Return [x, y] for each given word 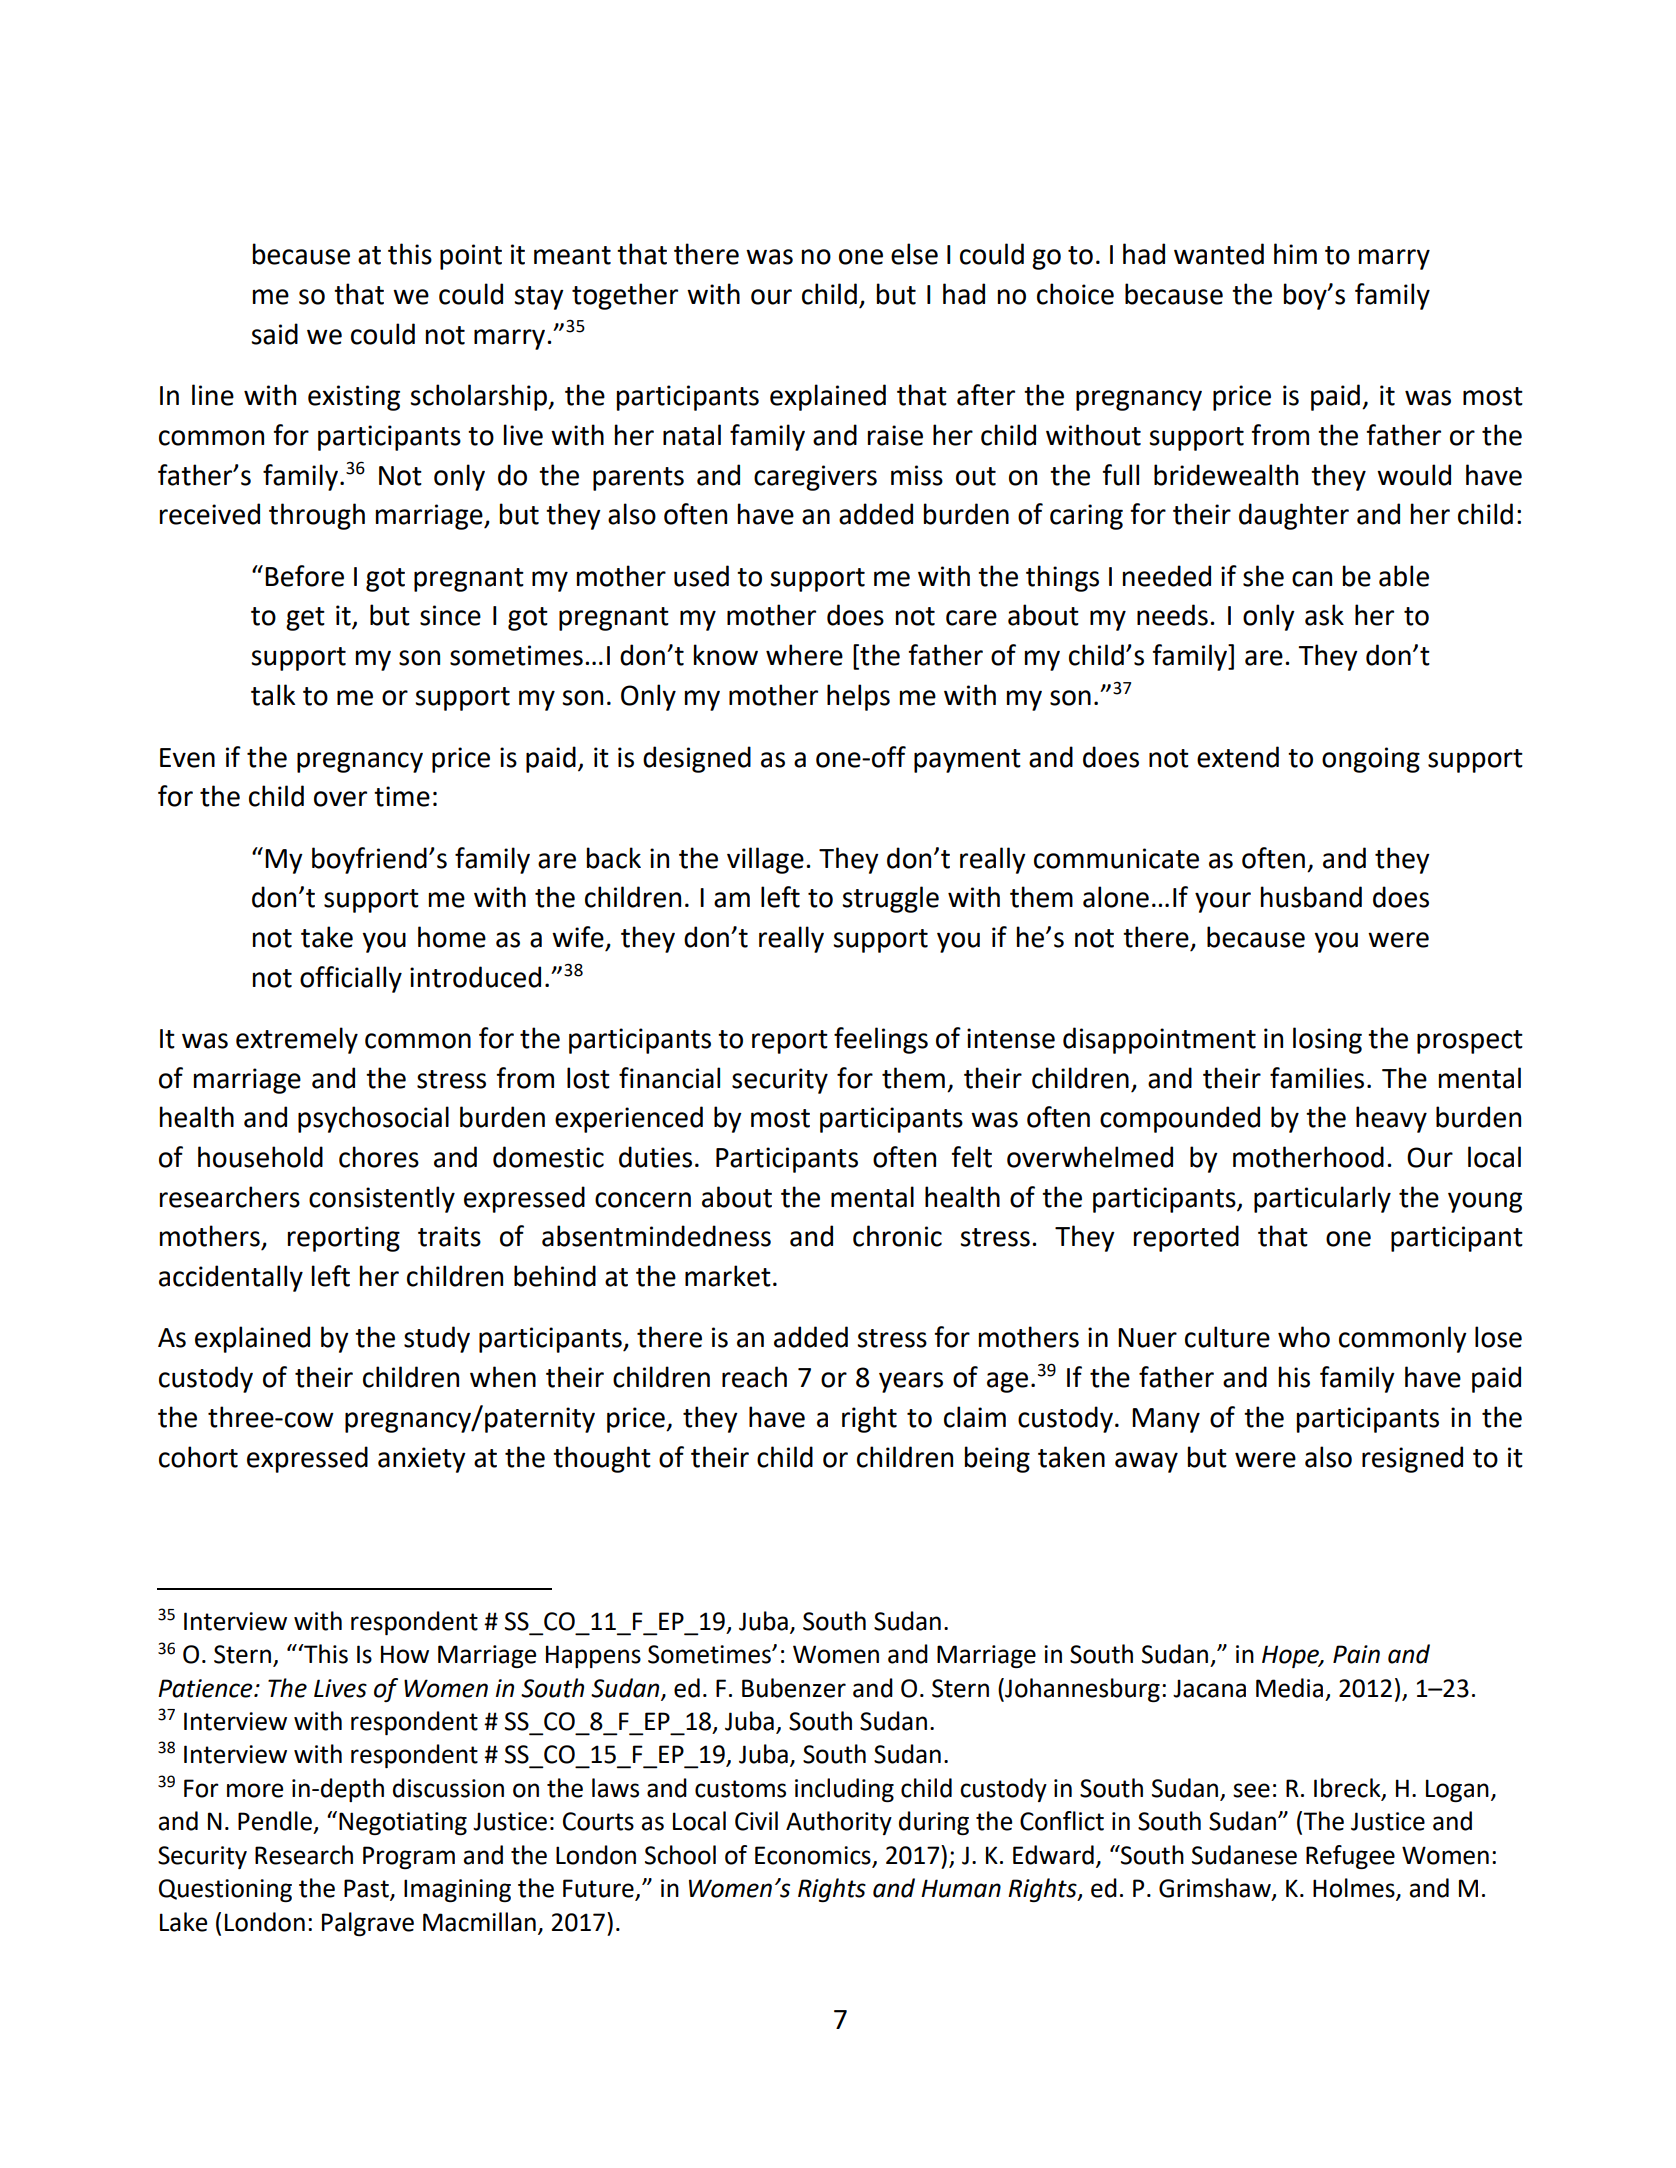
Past [367, 1889]
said [274, 334]
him [1295, 253]
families [1317, 1078]
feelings [881, 1040]
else [914, 254]
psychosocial [373, 1119]
